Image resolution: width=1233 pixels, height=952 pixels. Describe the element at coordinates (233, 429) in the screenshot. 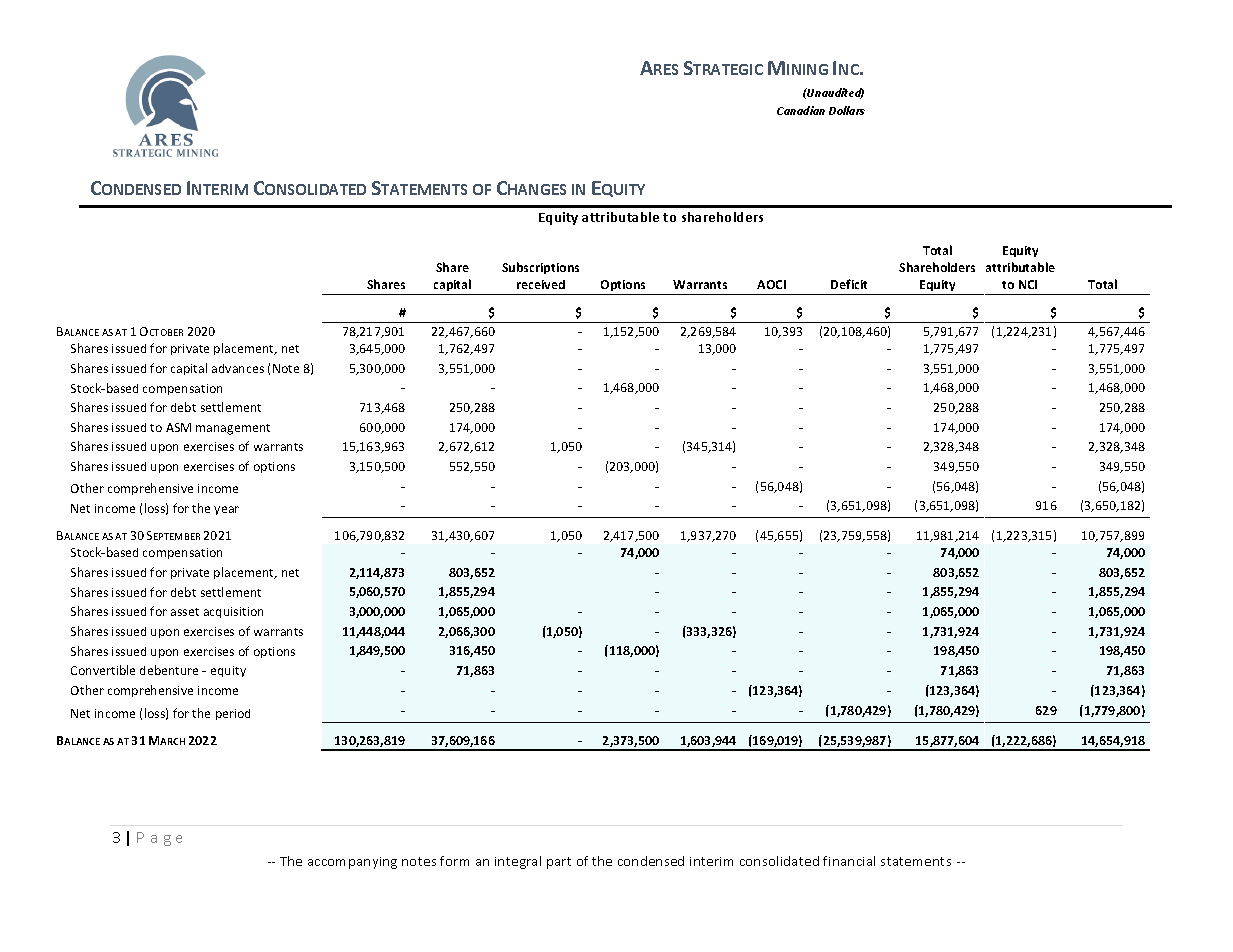

I see `management` at that location.
